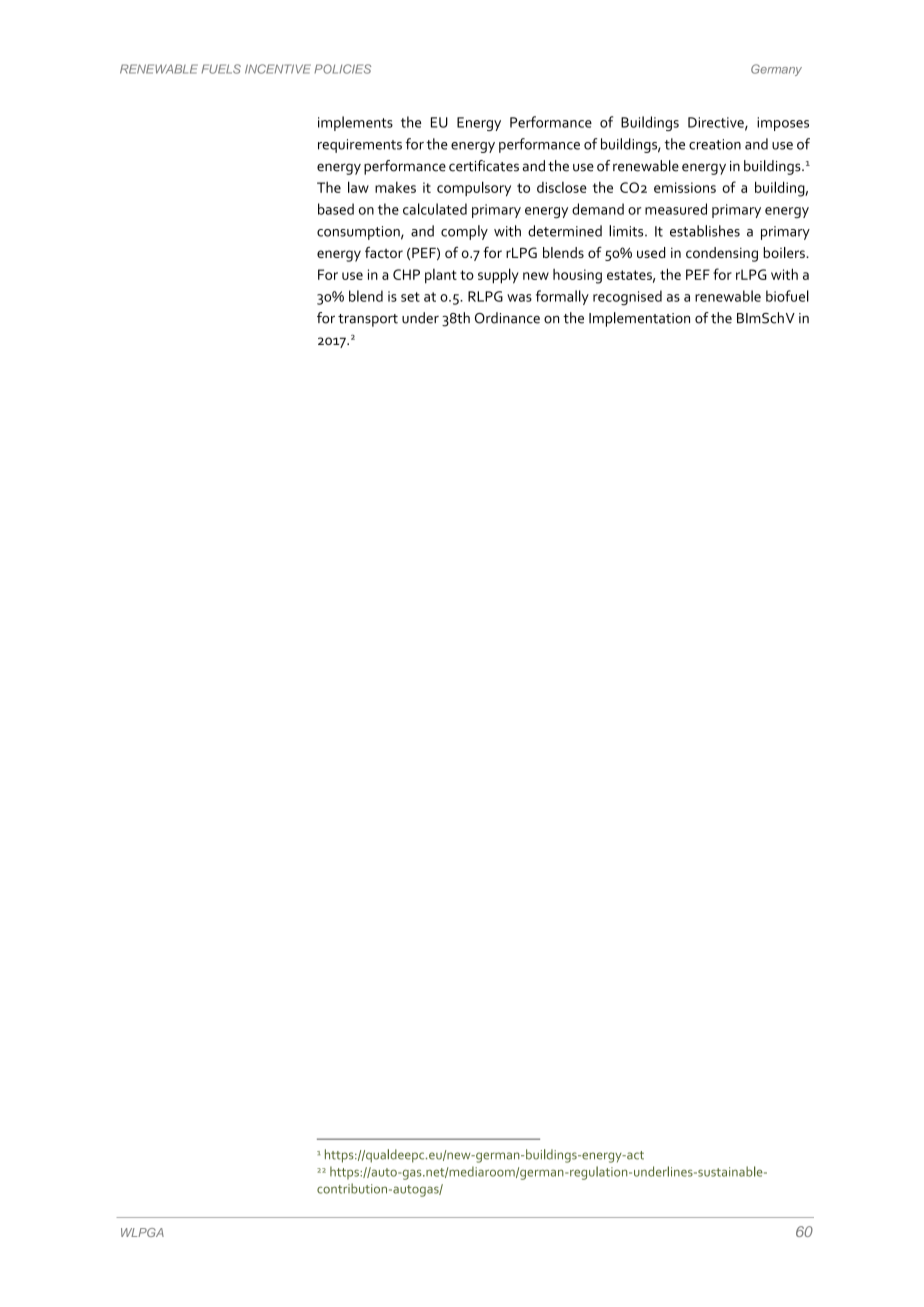 The image size is (924, 1307). What do you see at coordinates (474, 189) in the screenshot?
I see `compulsory` at bounding box center [474, 189].
